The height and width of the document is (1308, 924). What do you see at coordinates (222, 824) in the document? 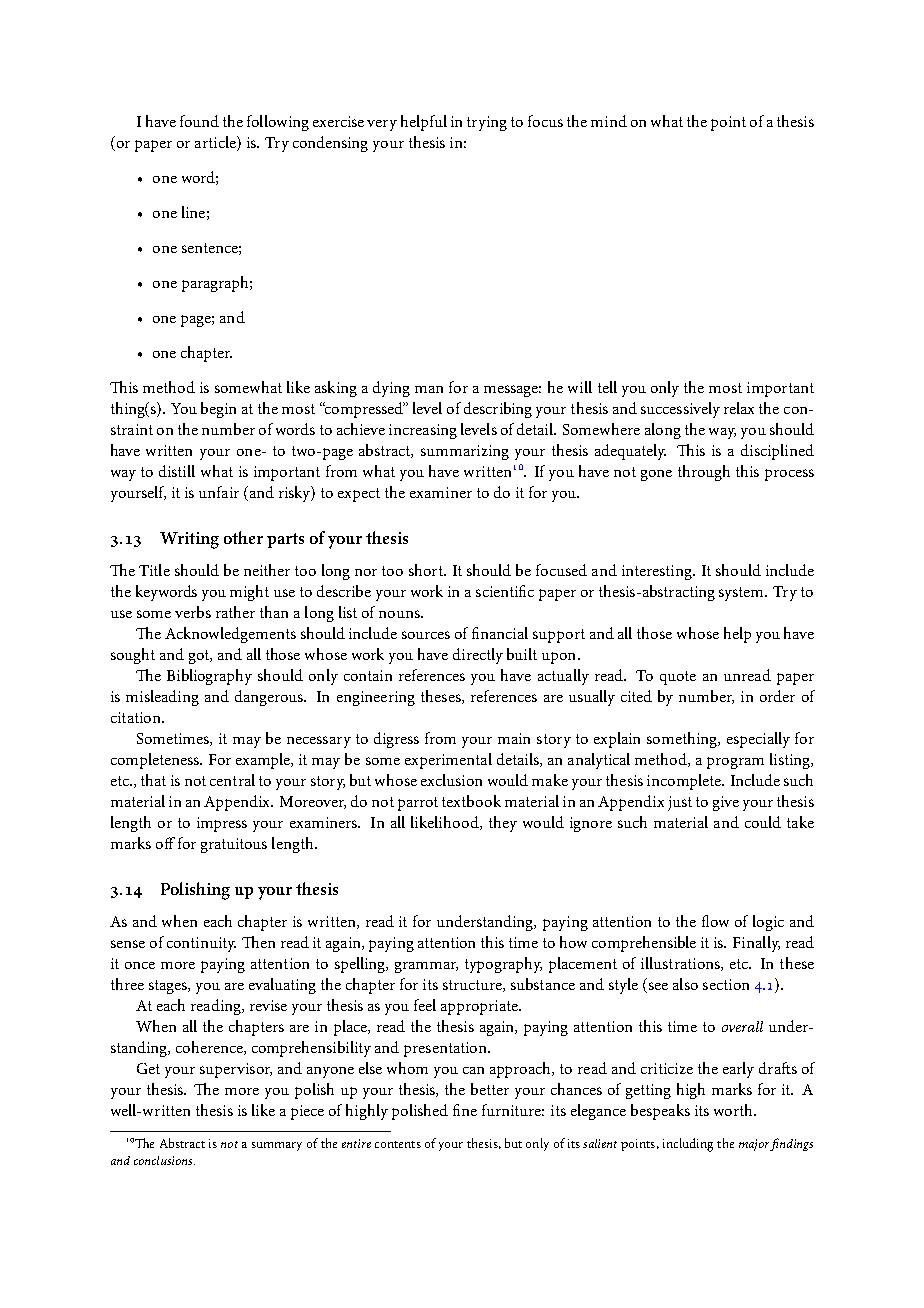
I see `impress` at bounding box center [222, 824].
